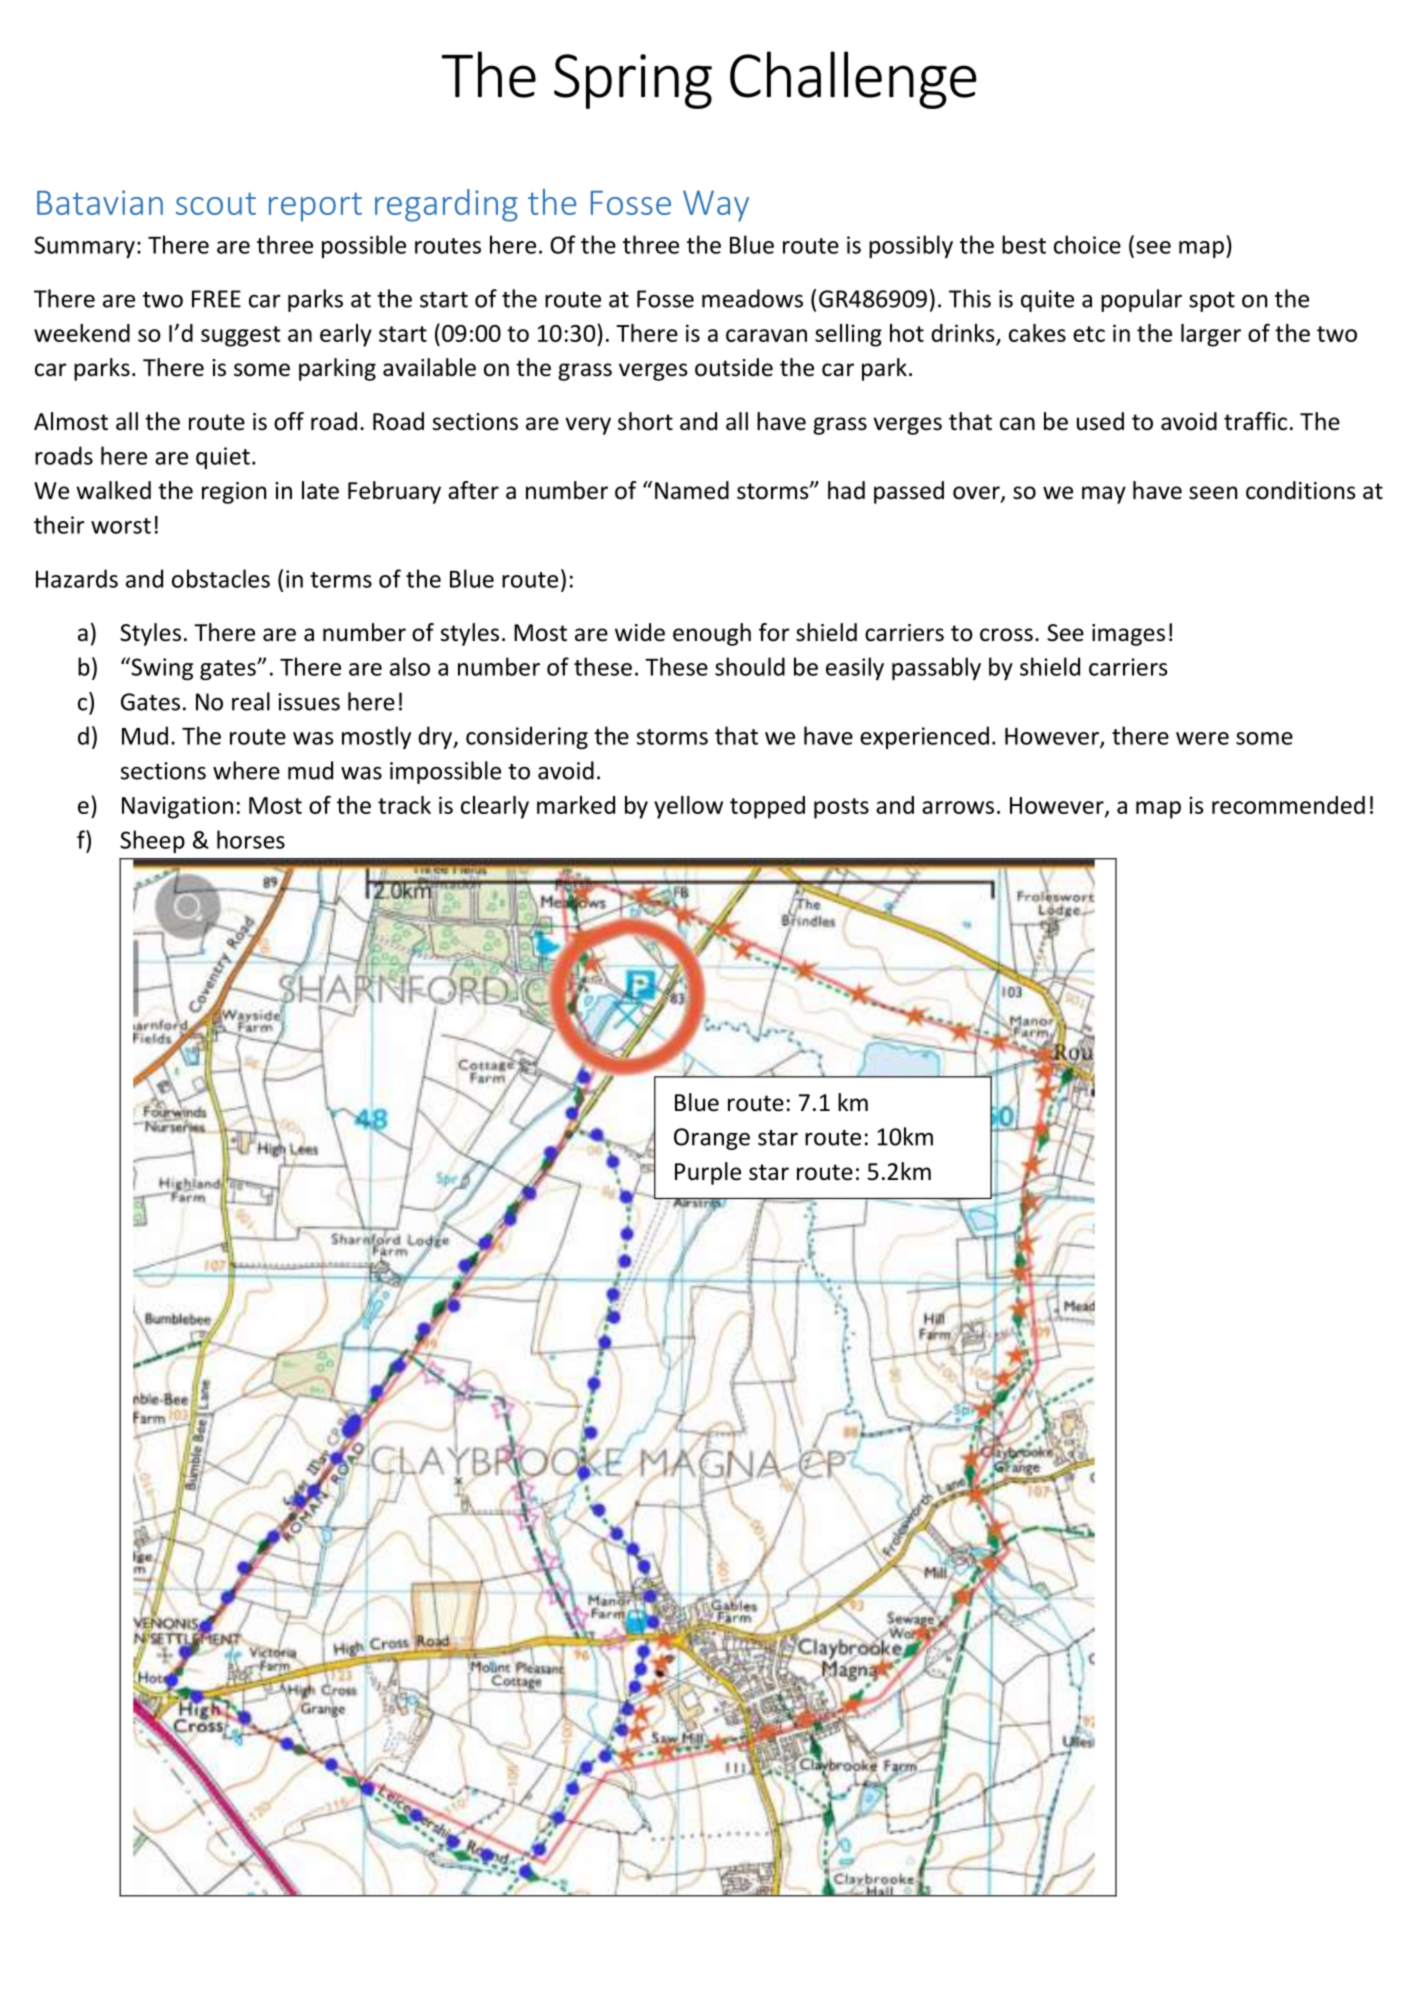  Describe the element at coordinates (177, 807) in the image. I see `Navigation` at that location.
